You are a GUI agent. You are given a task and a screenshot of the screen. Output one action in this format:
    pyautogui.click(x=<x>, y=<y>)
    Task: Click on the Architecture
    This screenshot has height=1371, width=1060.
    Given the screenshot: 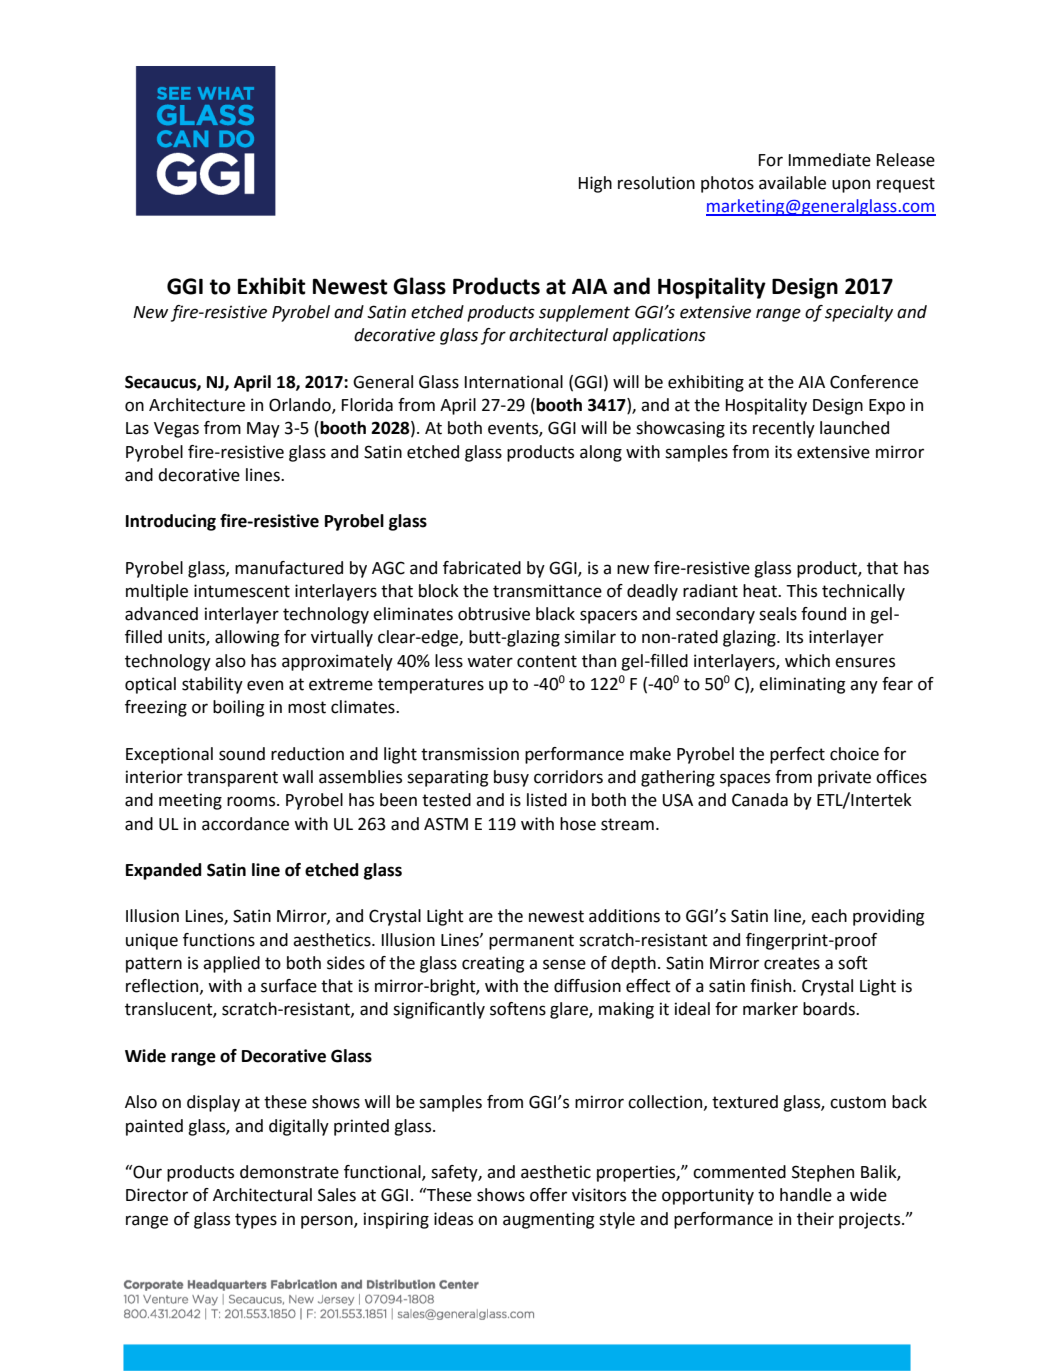 What is the action you would take?
    pyautogui.click(x=197, y=405)
